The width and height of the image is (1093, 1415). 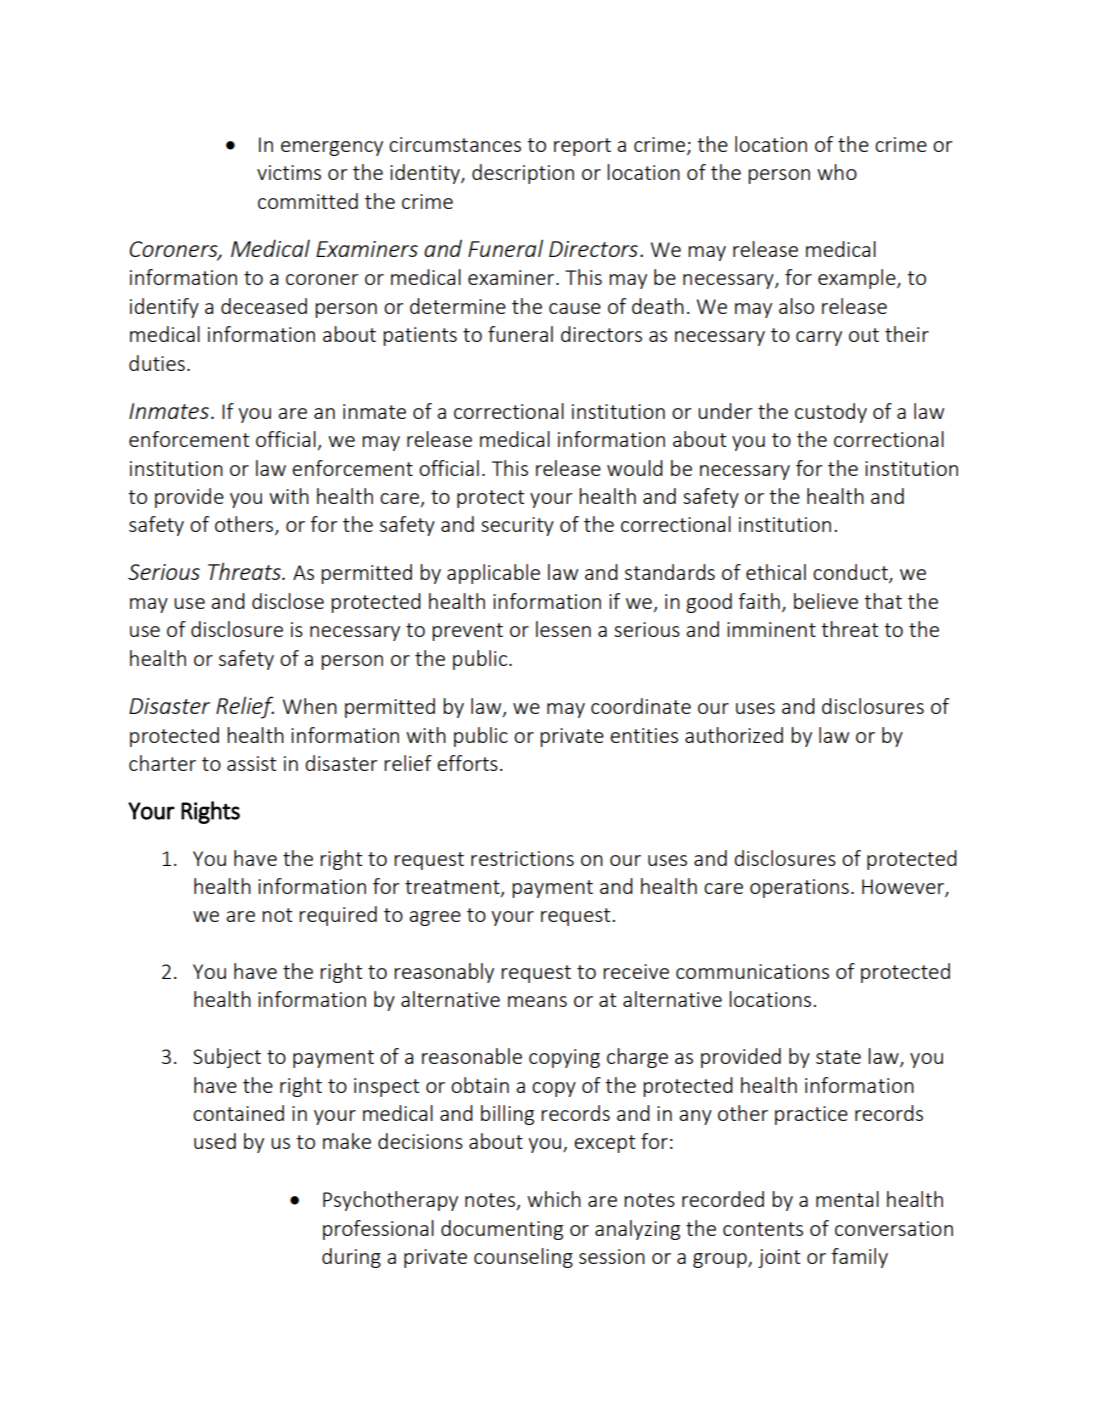 I want to click on conduct, so click(x=851, y=573).
